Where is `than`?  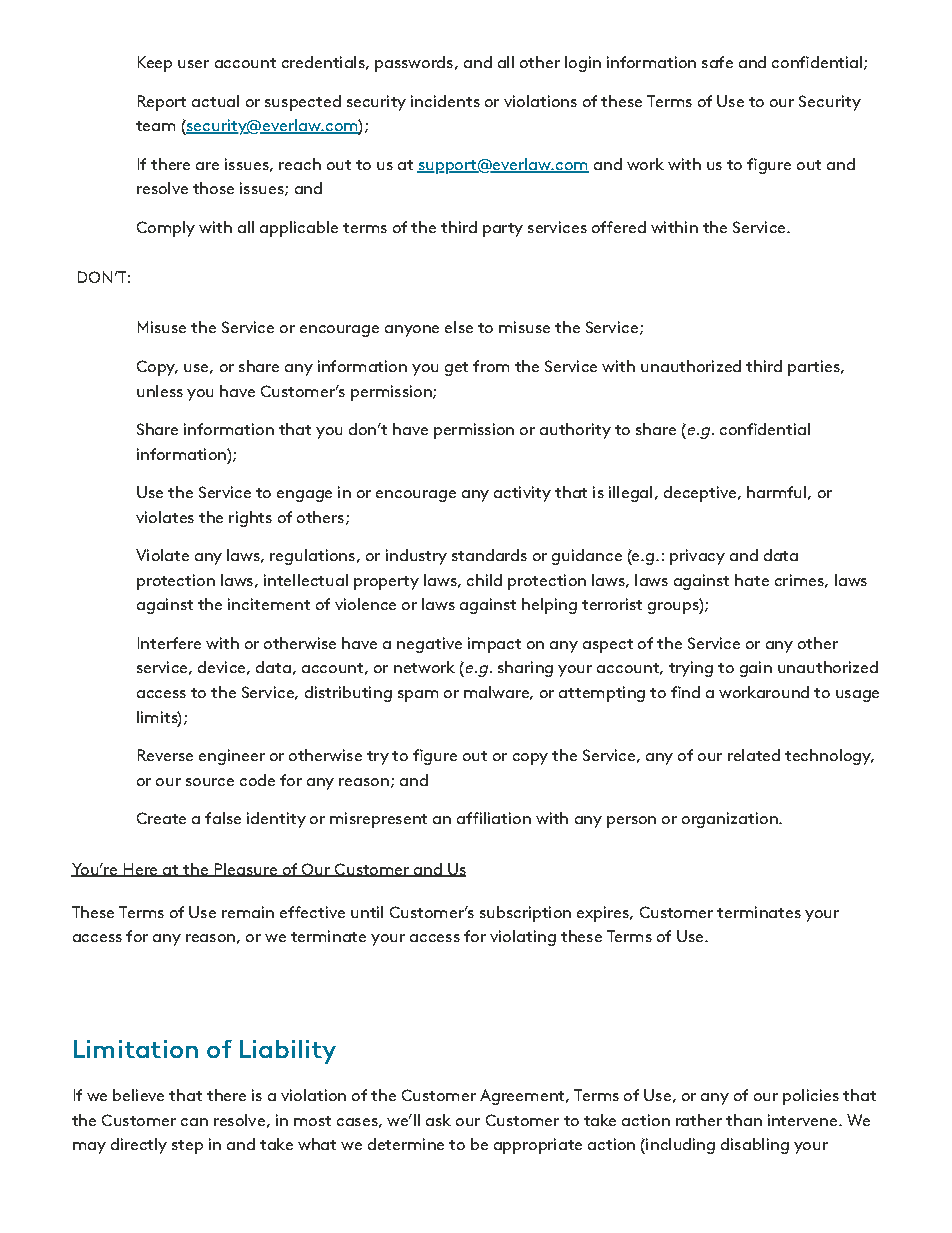
than is located at coordinates (744, 1120).
